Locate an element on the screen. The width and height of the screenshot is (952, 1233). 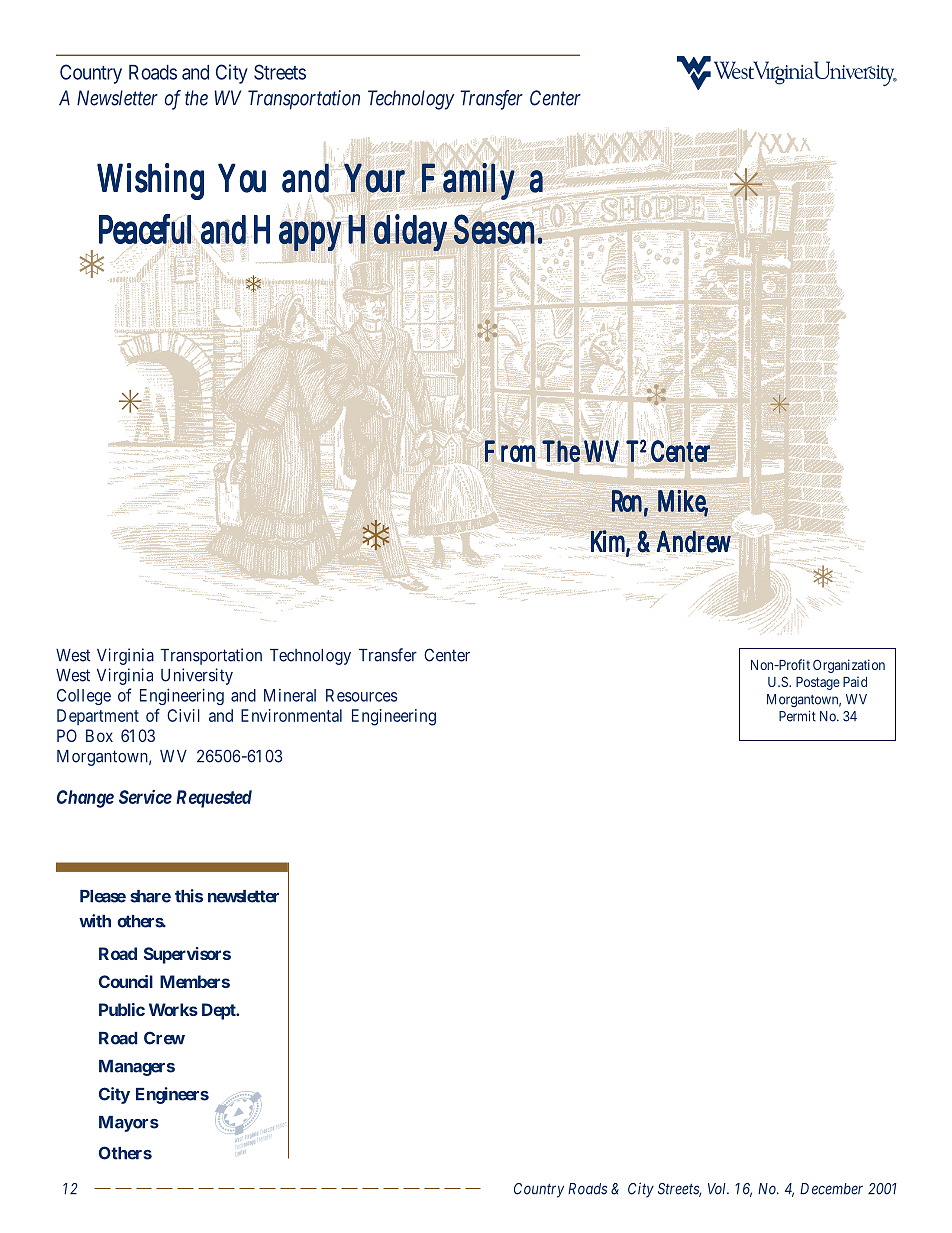
Permit is located at coordinates (797, 716).
